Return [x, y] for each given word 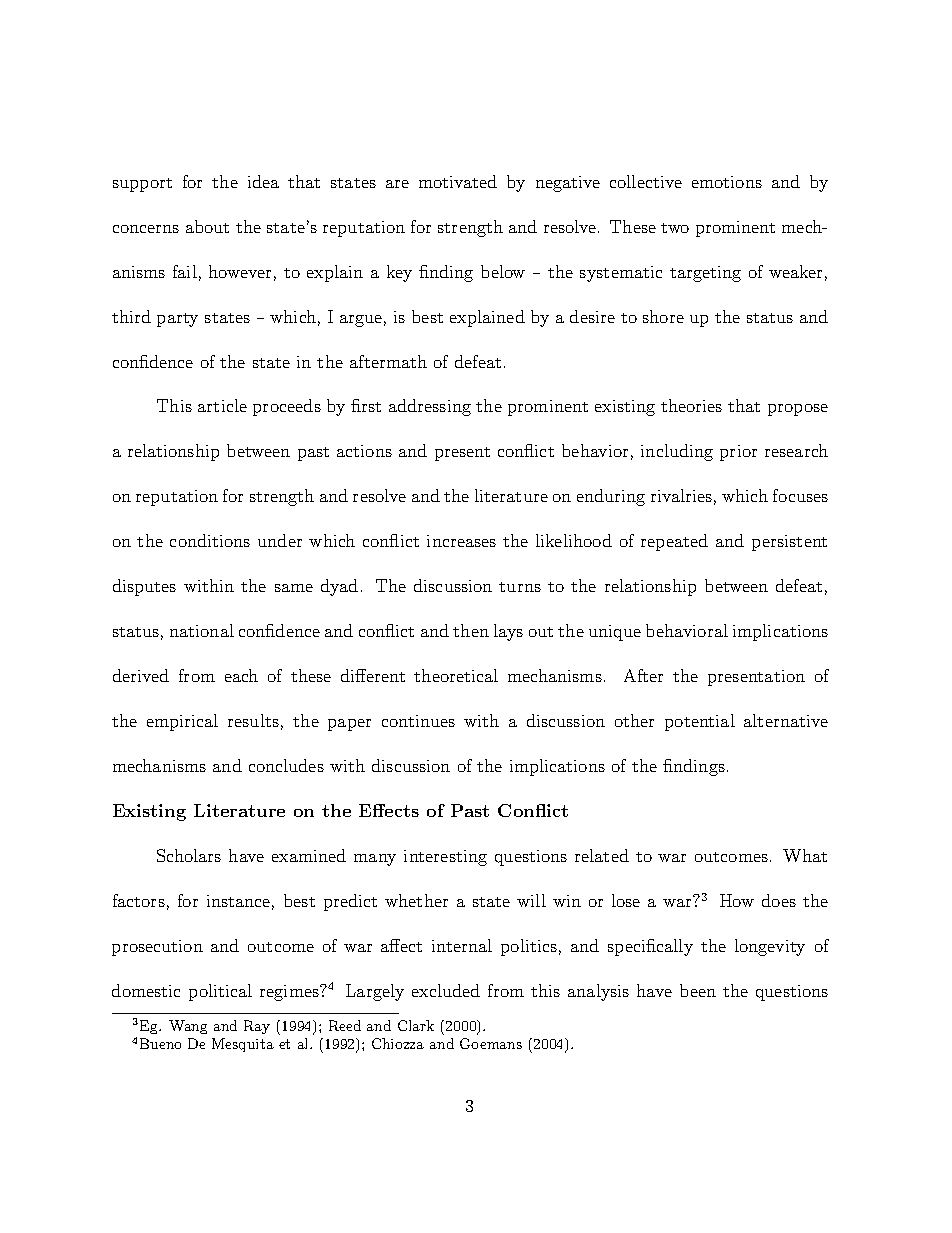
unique [615, 633]
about [207, 226]
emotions [727, 182]
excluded [446, 990]
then [471, 630]
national [202, 630]
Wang [188, 1027]
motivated [458, 181]
